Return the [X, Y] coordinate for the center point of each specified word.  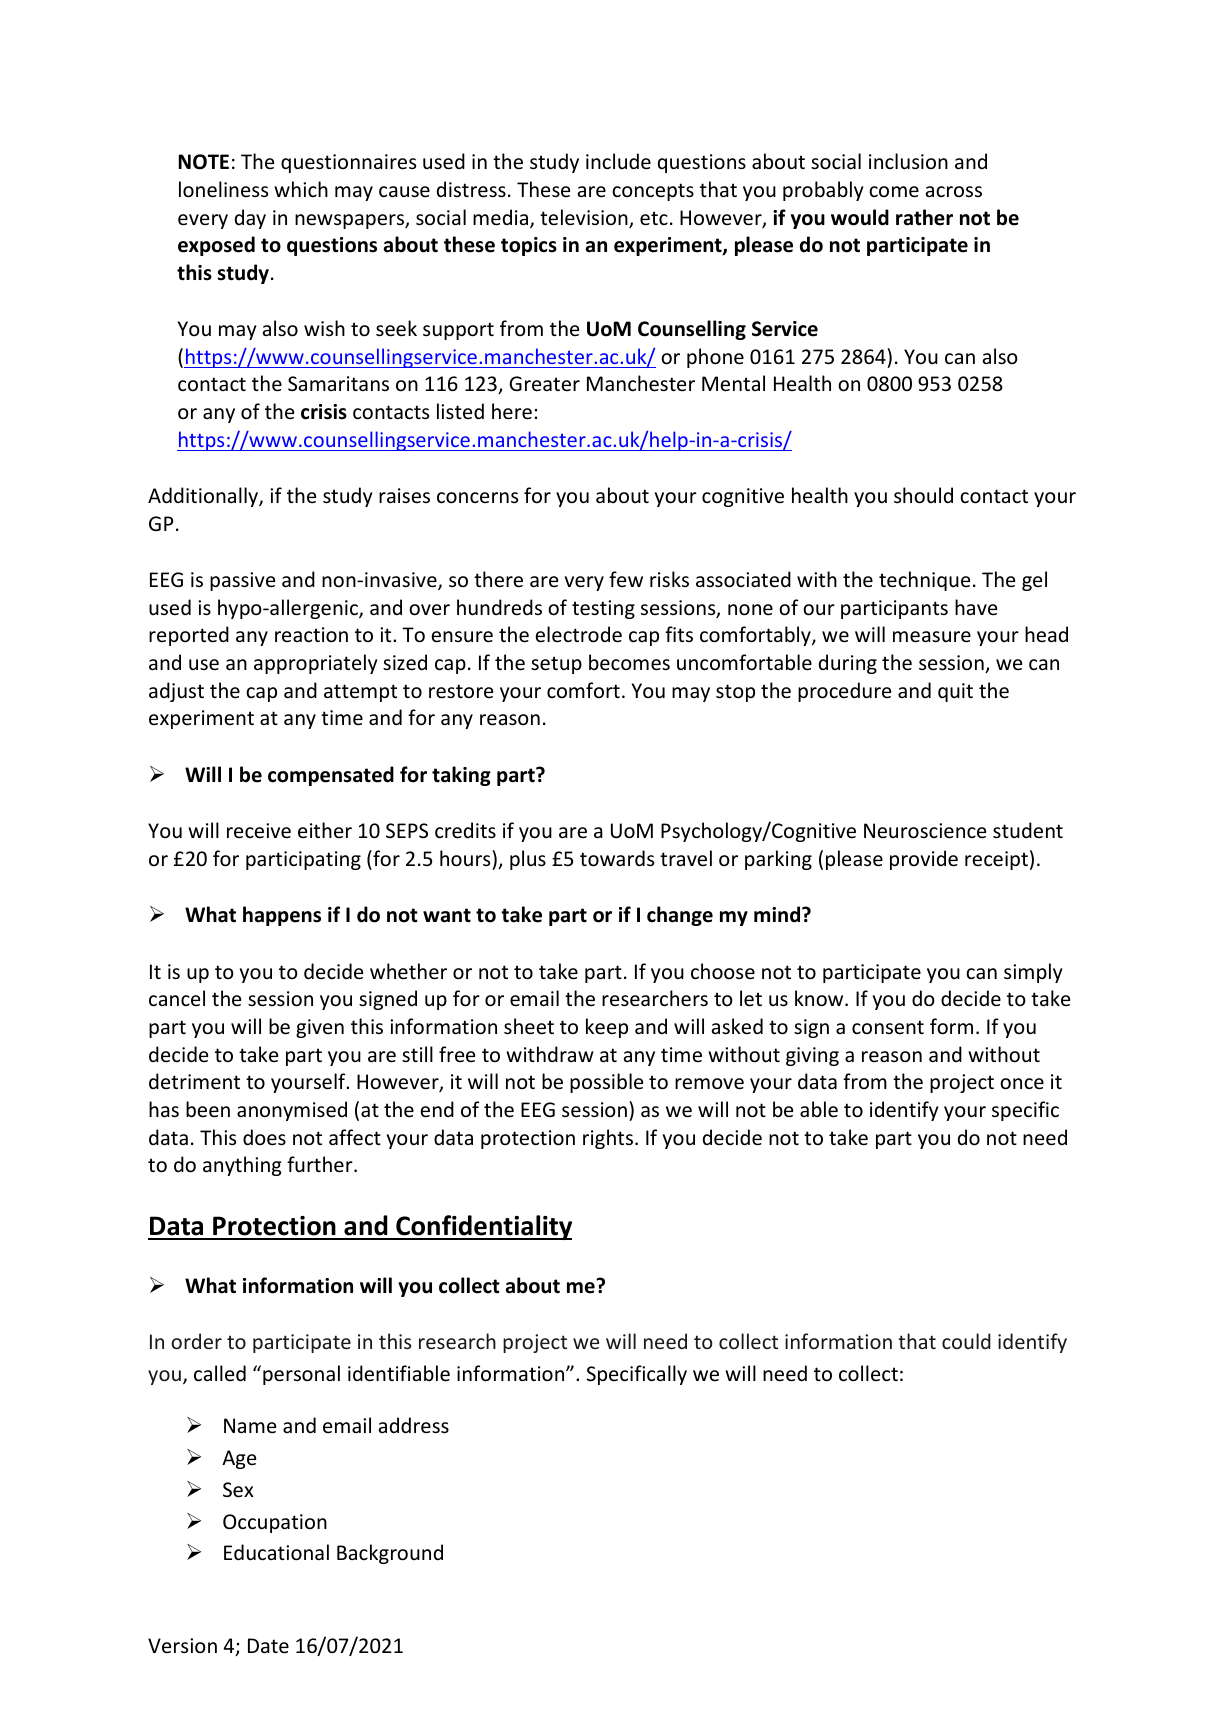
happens [282, 916]
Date [268, 1646]
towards [617, 858]
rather [924, 217]
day [250, 219]
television [585, 218]
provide [924, 860]
